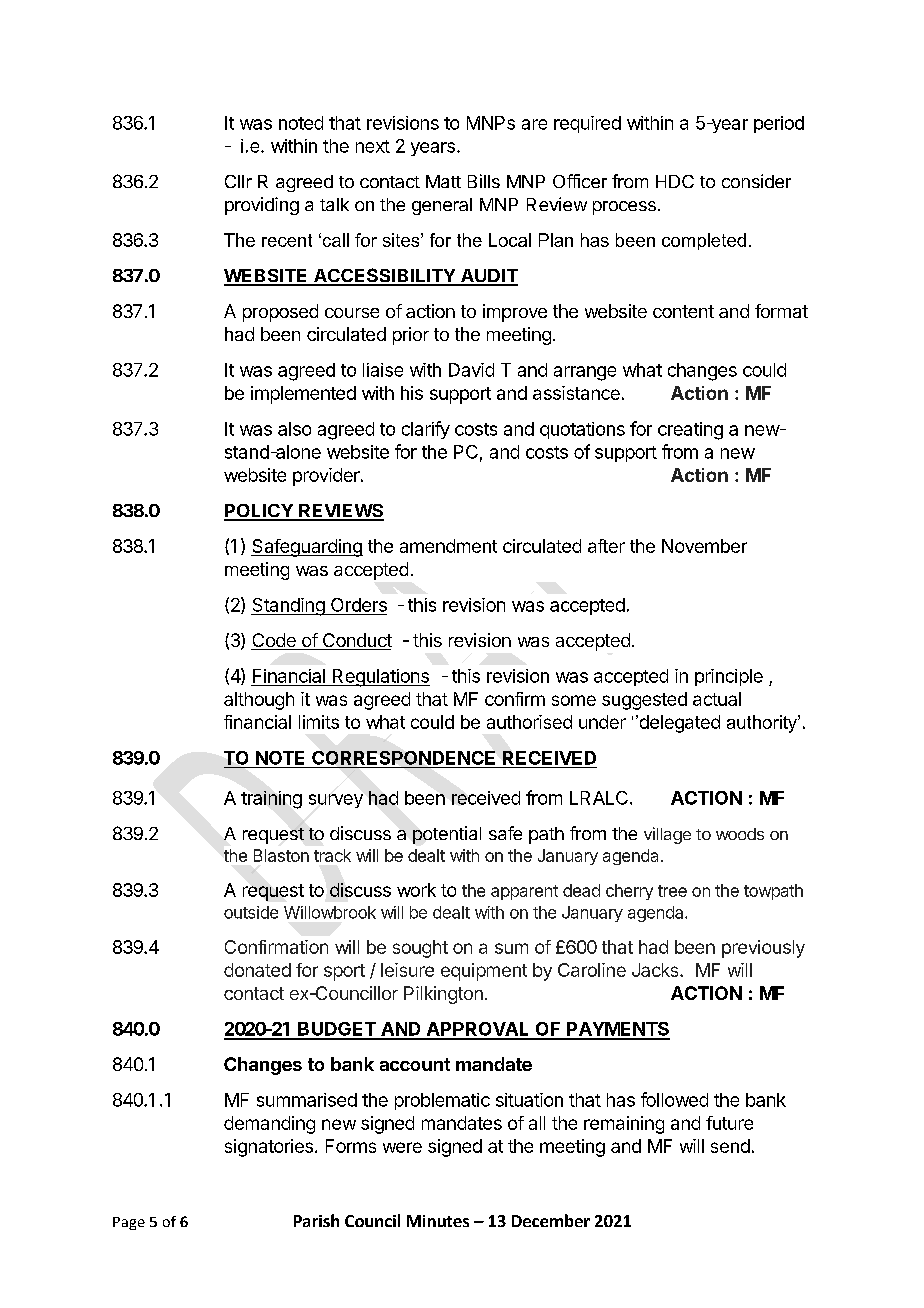 The height and width of the screenshot is (1308, 924). Describe the element at coordinates (251, 912) in the screenshot. I see `outside` at that location.
